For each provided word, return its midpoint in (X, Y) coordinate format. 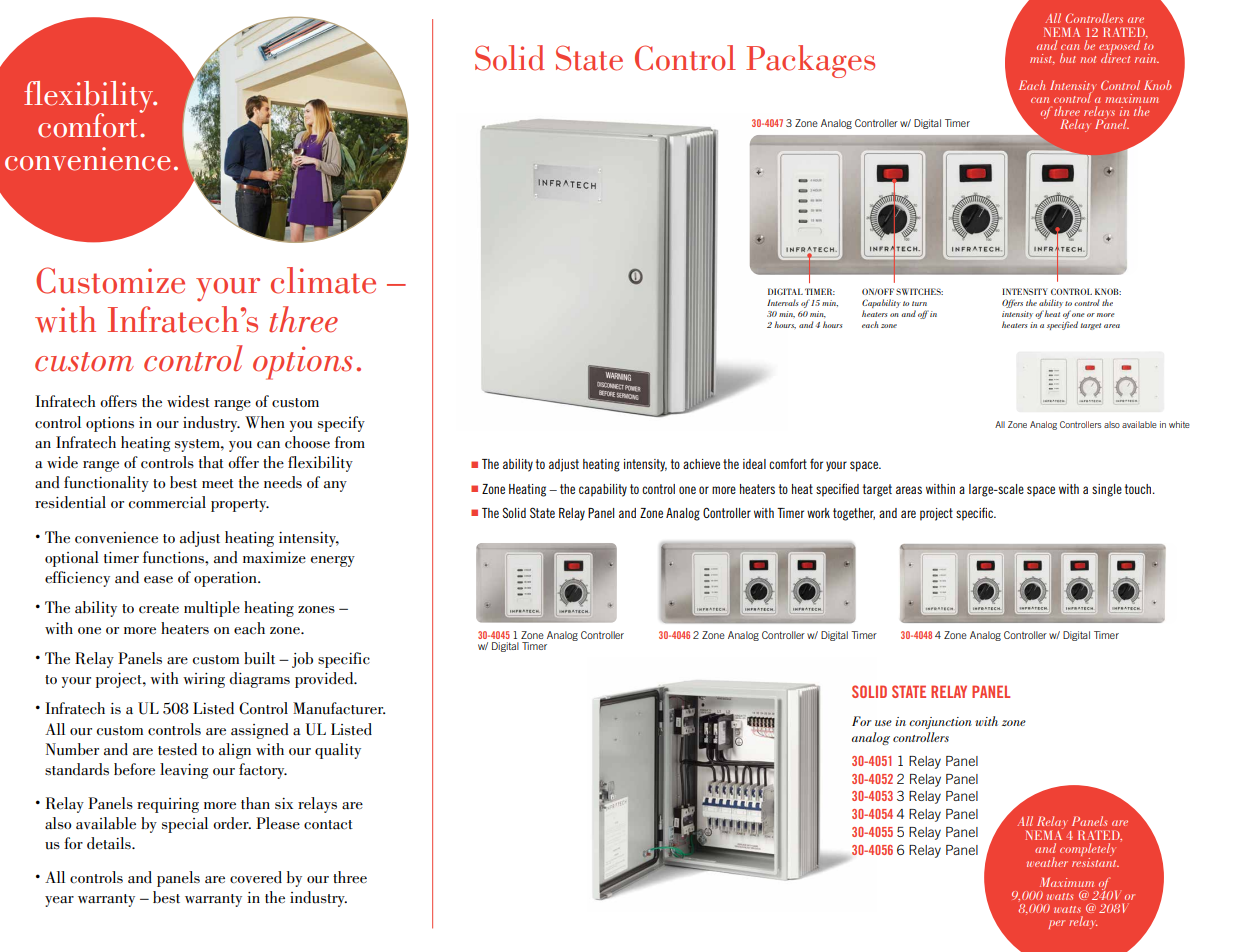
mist (1042, 59)
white (1179, 424)
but (1068, 58)
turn (919, 303)
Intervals (783, 302)
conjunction (940, 723)
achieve (701, 464)
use (883, 723)
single (1107, 490)
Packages (810, 61)
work (818, 513)
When (265, 422)
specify (341, 424)
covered (256, 877)
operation (226, 579)
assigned (260, 731)
